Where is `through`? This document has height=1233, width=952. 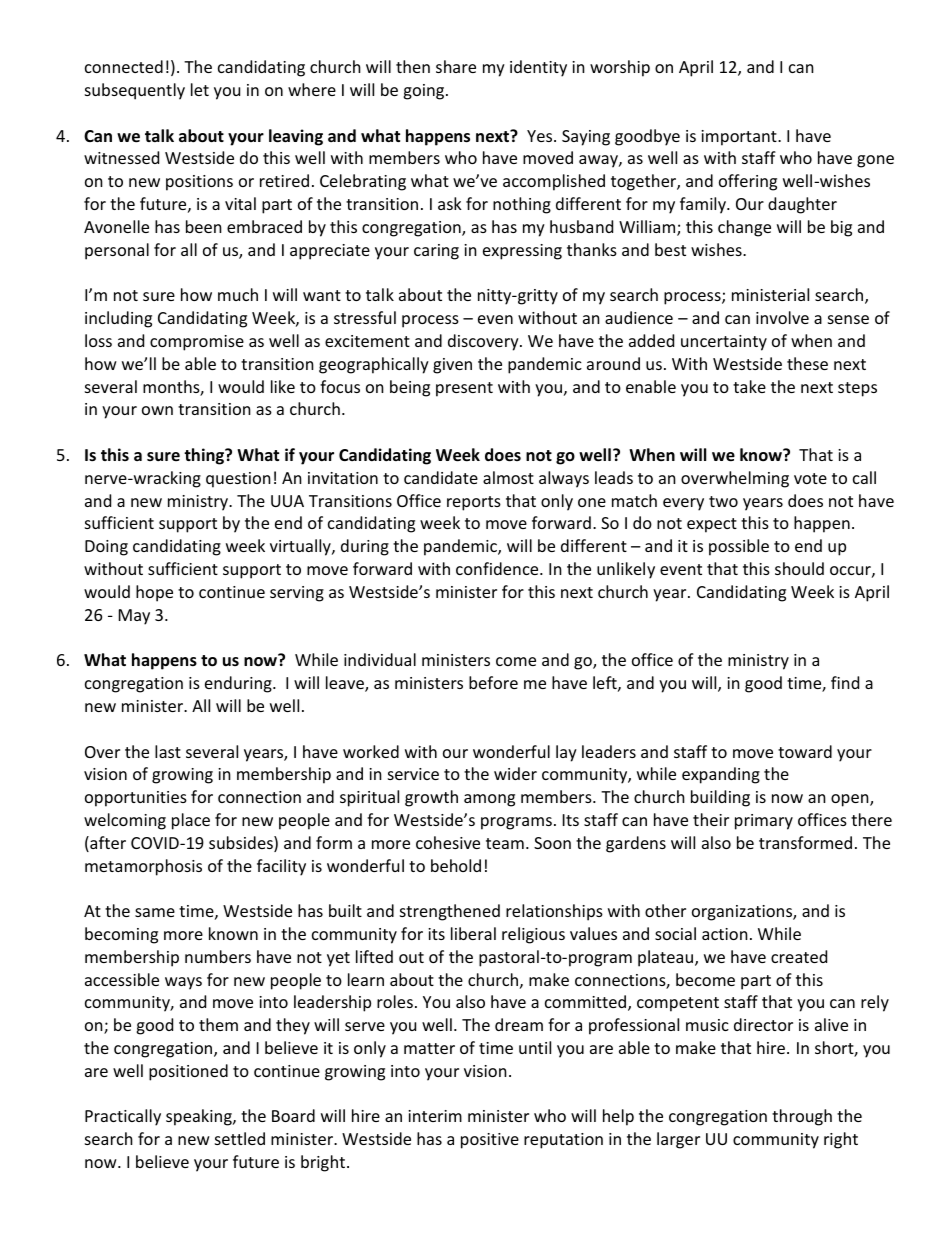 through is located at coordinates (802, 1117).
